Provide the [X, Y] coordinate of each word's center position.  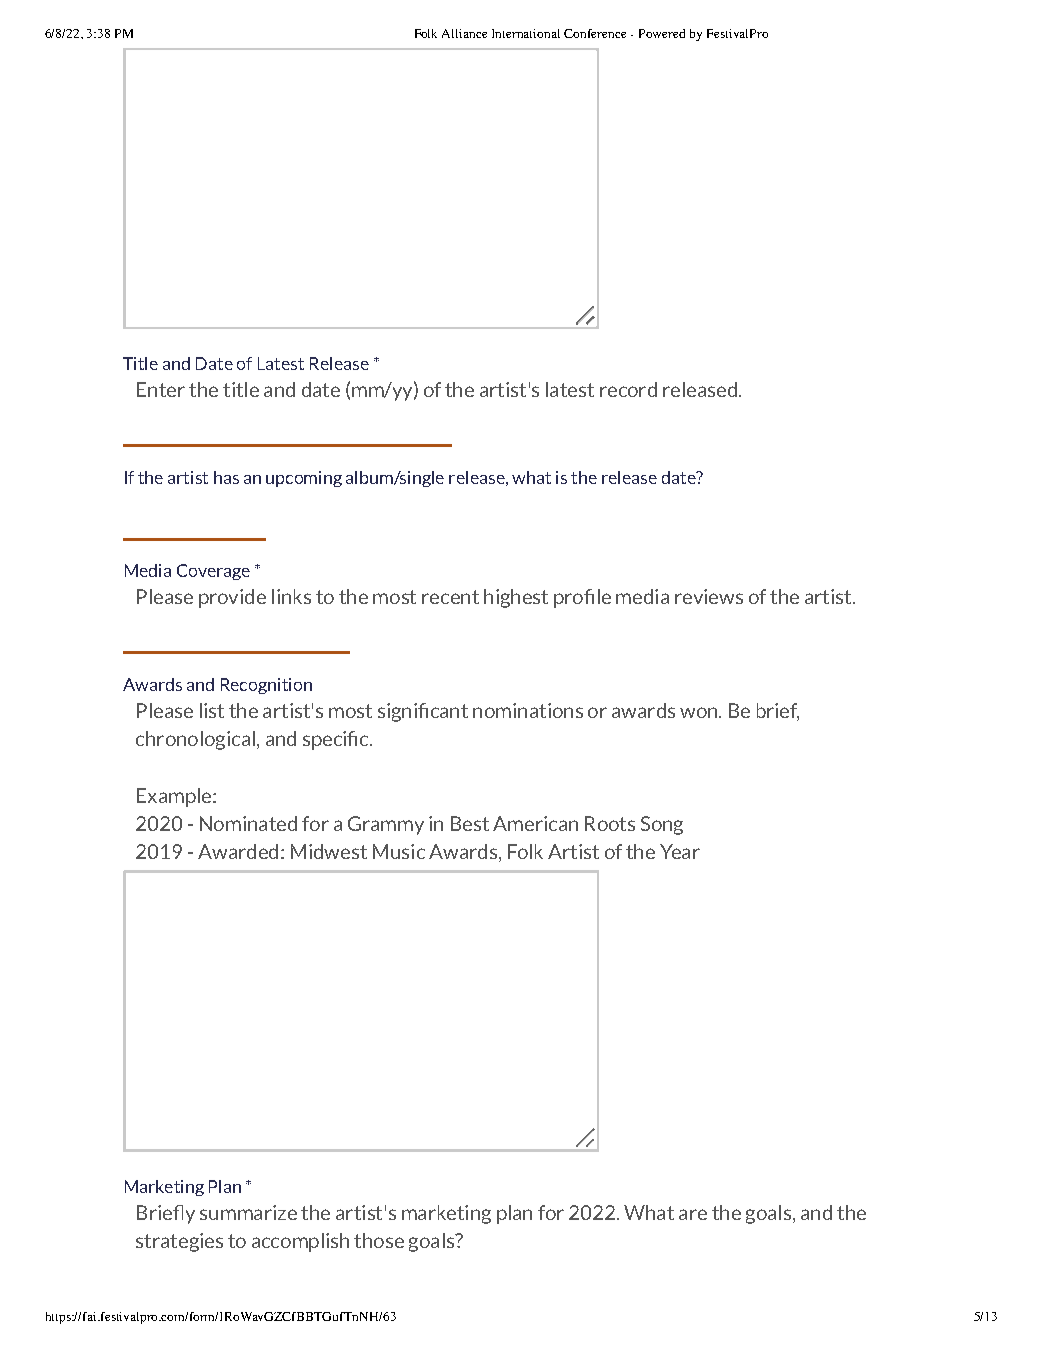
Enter [161, 389]
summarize [248, 1212]
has [226, 477]
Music [399, 851]
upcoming [304, 479]
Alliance [464, 33]
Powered [662, 33]
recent [450, 597]
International [526, 33]
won [700, 712]
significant [423, 712]
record [628, 389]
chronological [195, 740]
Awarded [238, 851]
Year [680, 851]
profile [582, 598]
